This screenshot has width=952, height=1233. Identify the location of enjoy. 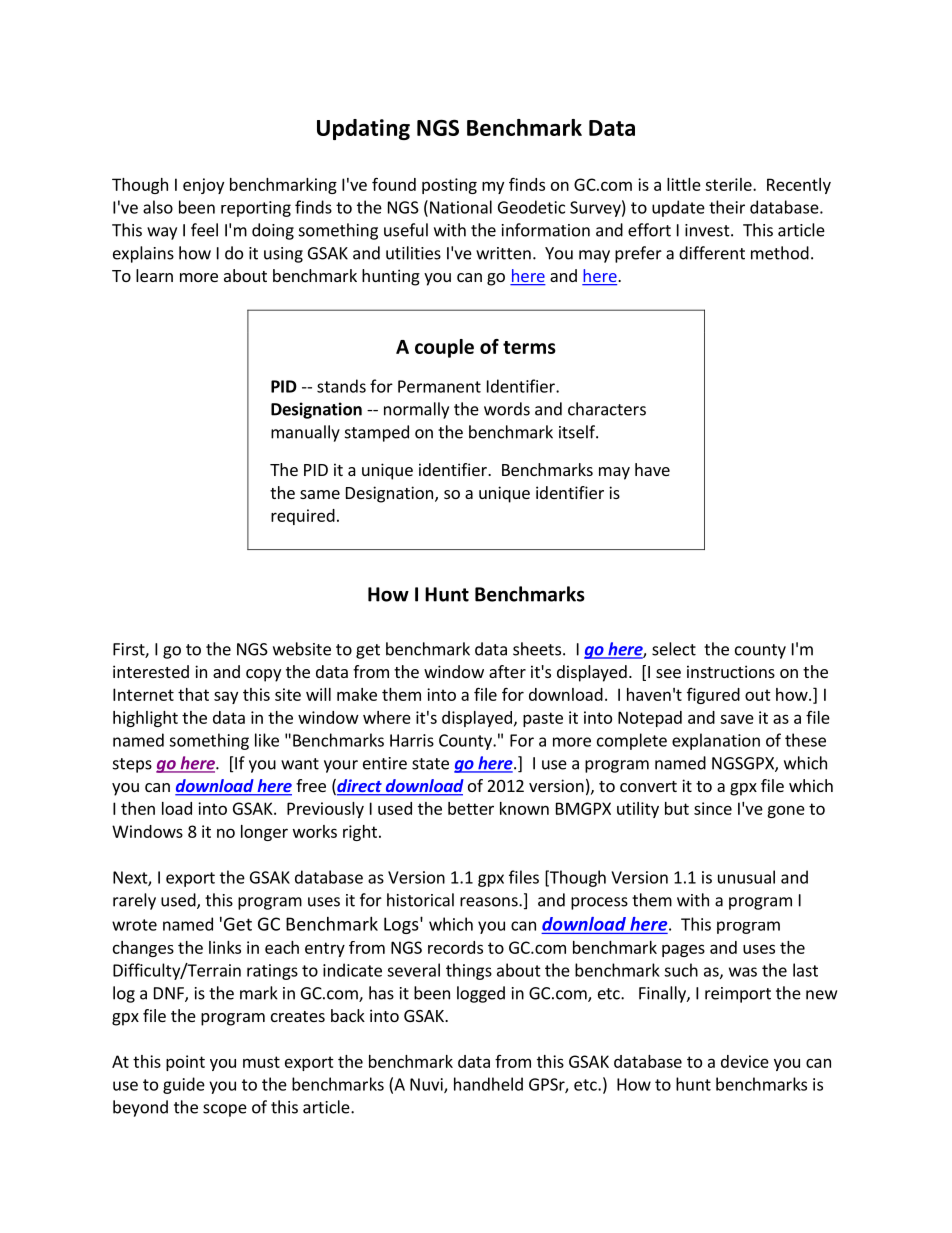
(203, 186).
